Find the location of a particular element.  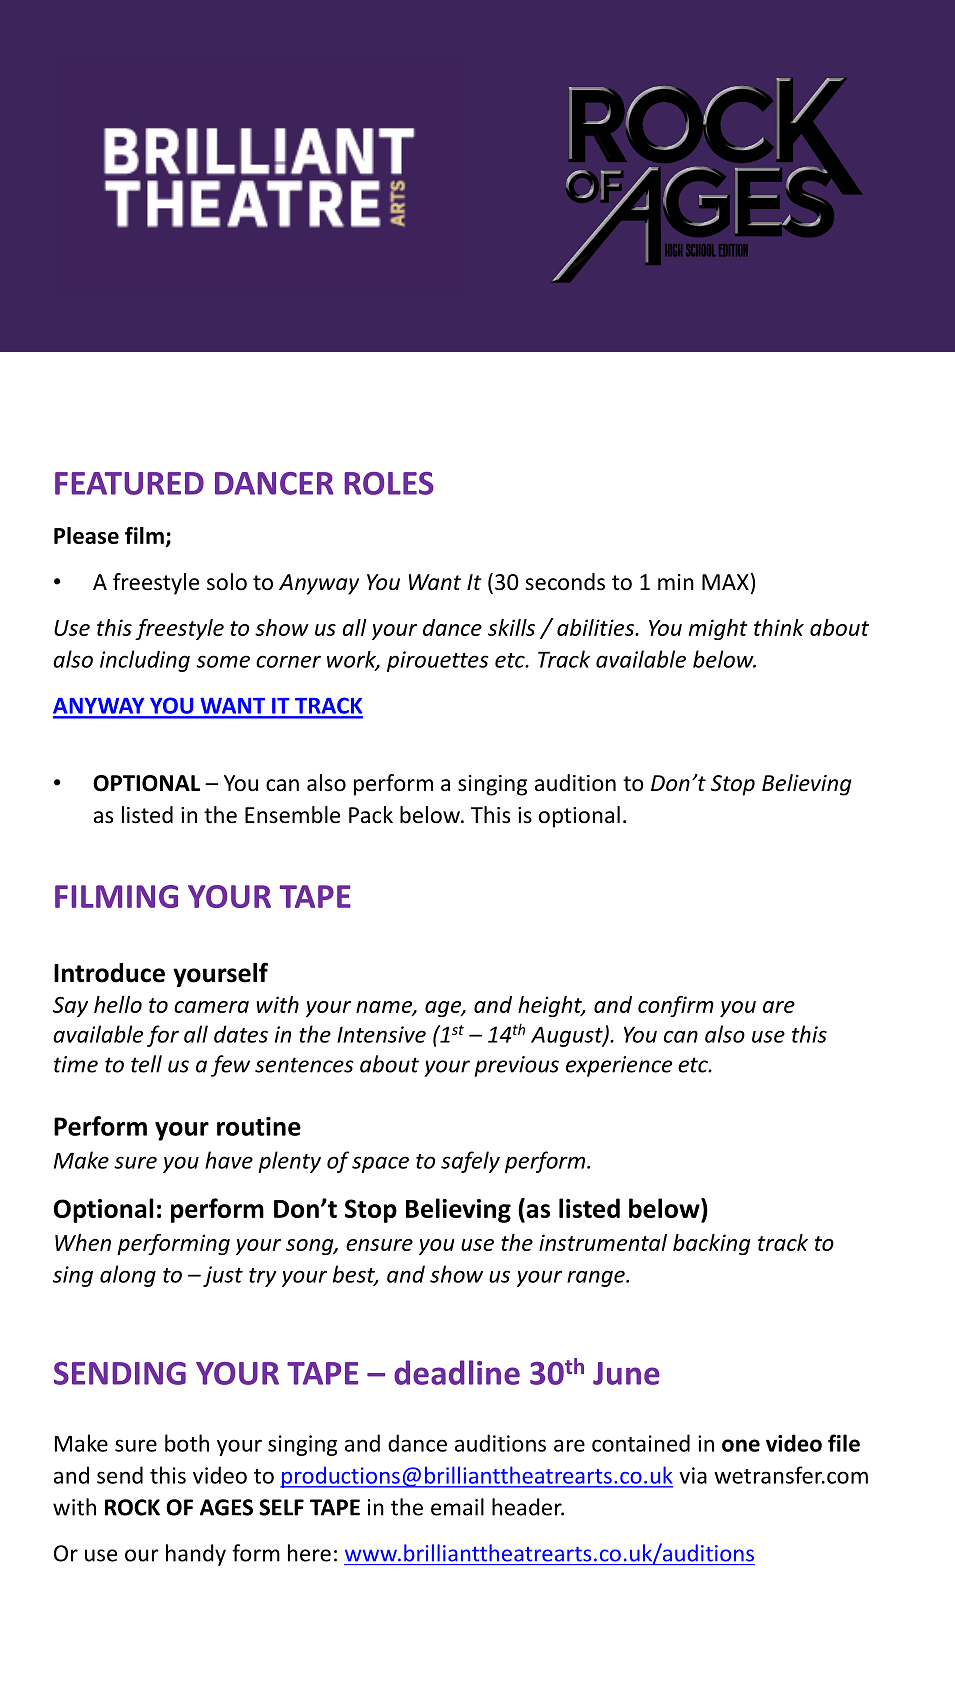

ROLES is located at coordinates (389, 483).
